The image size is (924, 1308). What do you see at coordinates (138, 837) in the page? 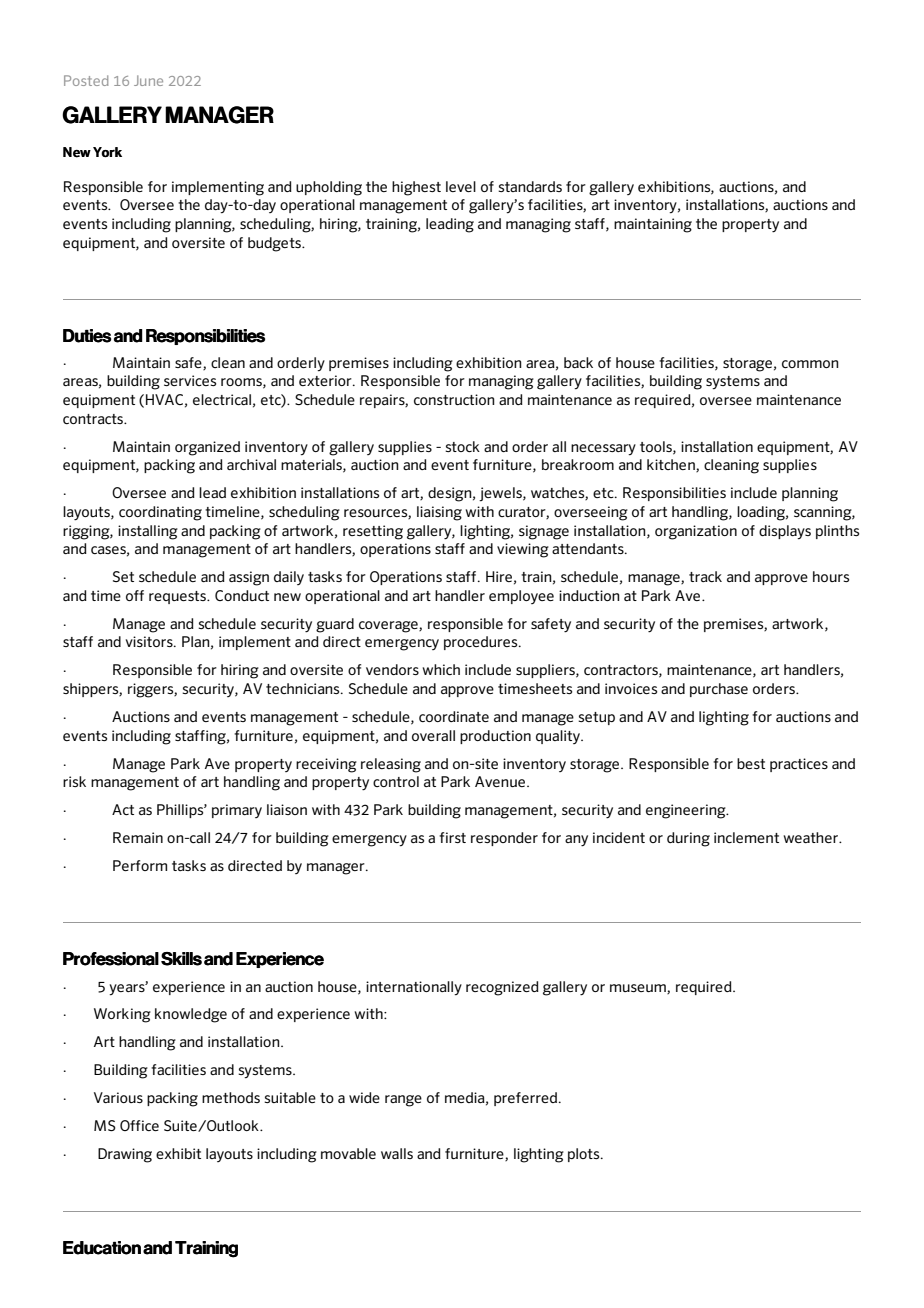
I see `Remain` at bounding box center [138, 837].
